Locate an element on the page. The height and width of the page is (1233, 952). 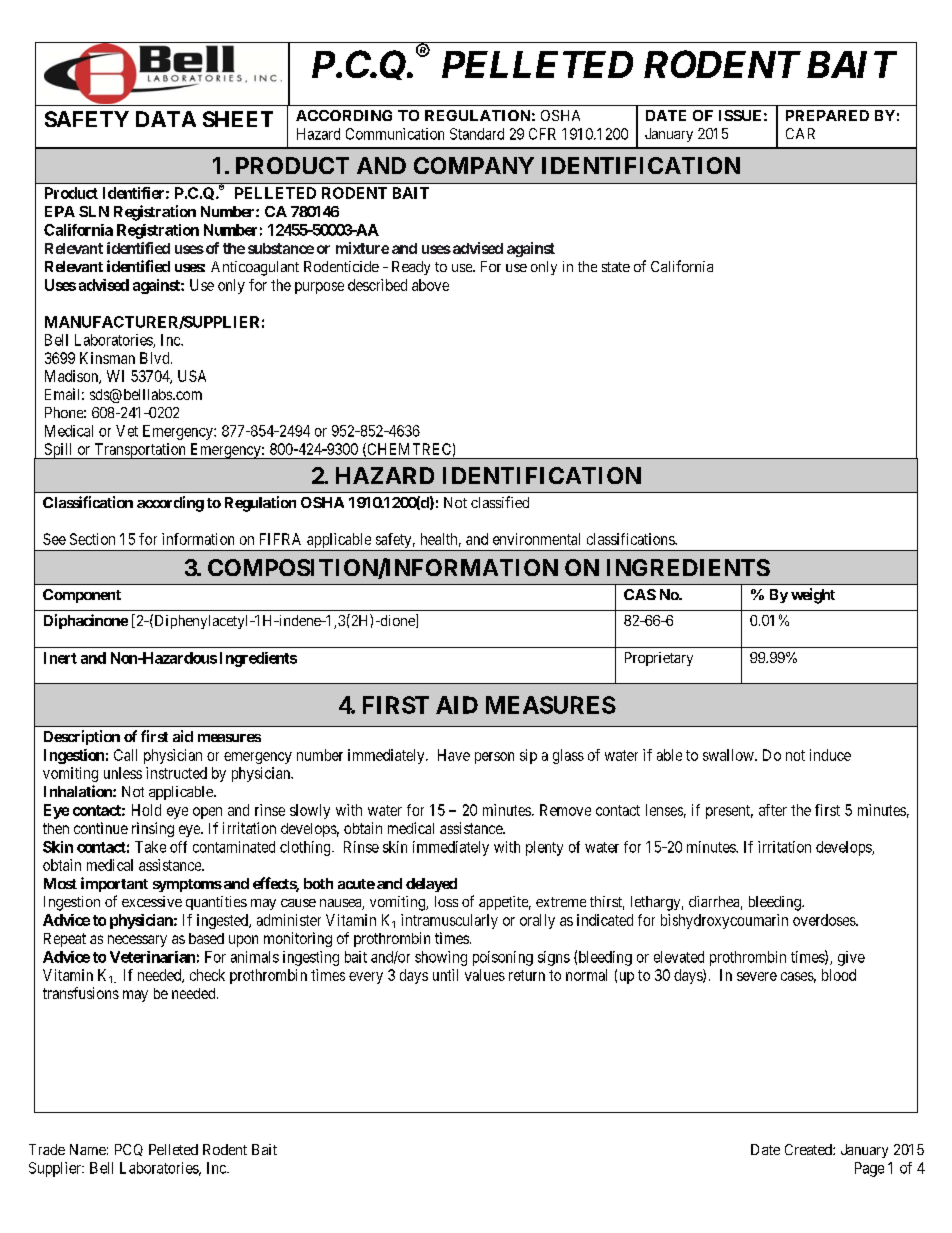
Standard is located at coordinates (477, 134).
